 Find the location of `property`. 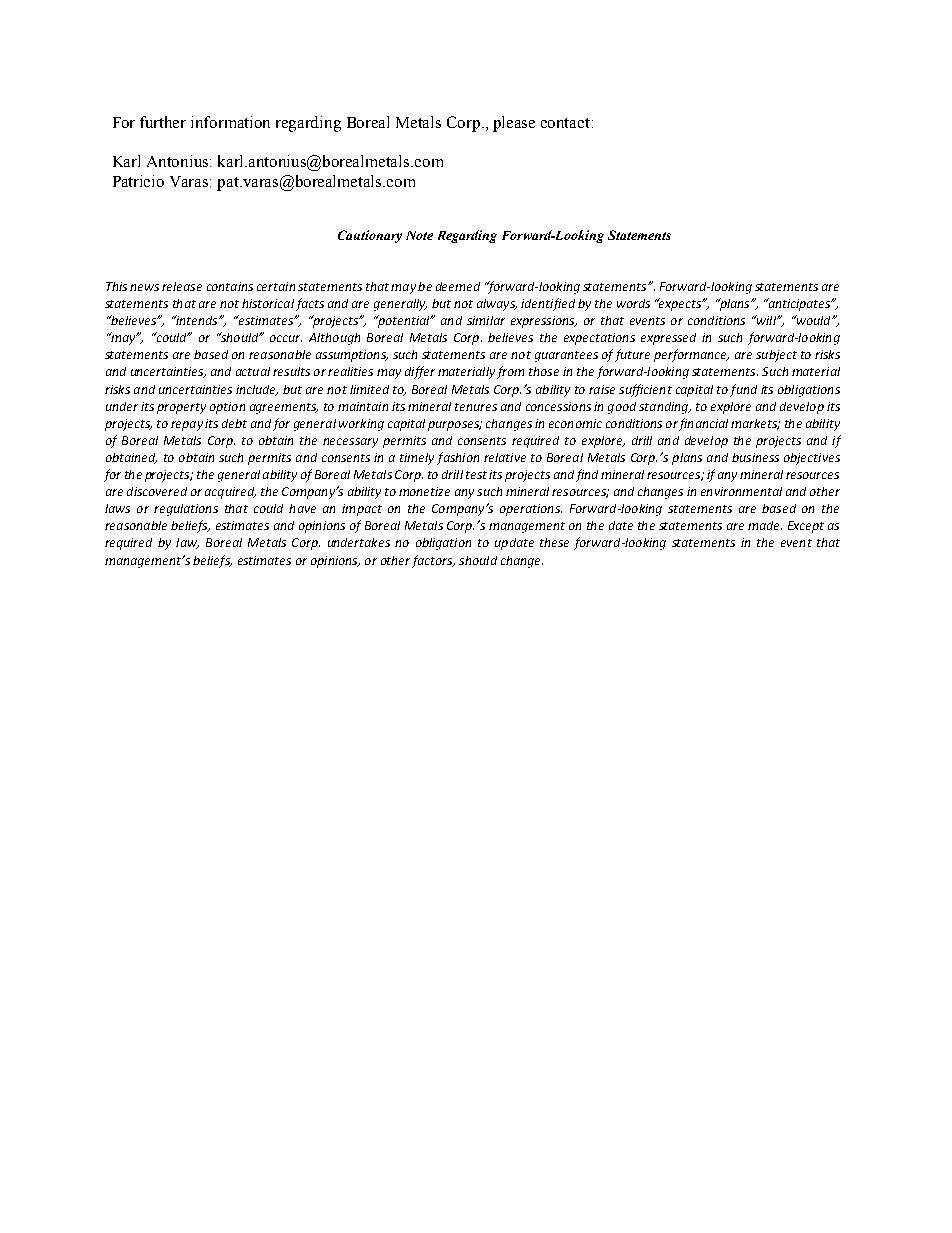

property is located at coordinates (181, 408).
